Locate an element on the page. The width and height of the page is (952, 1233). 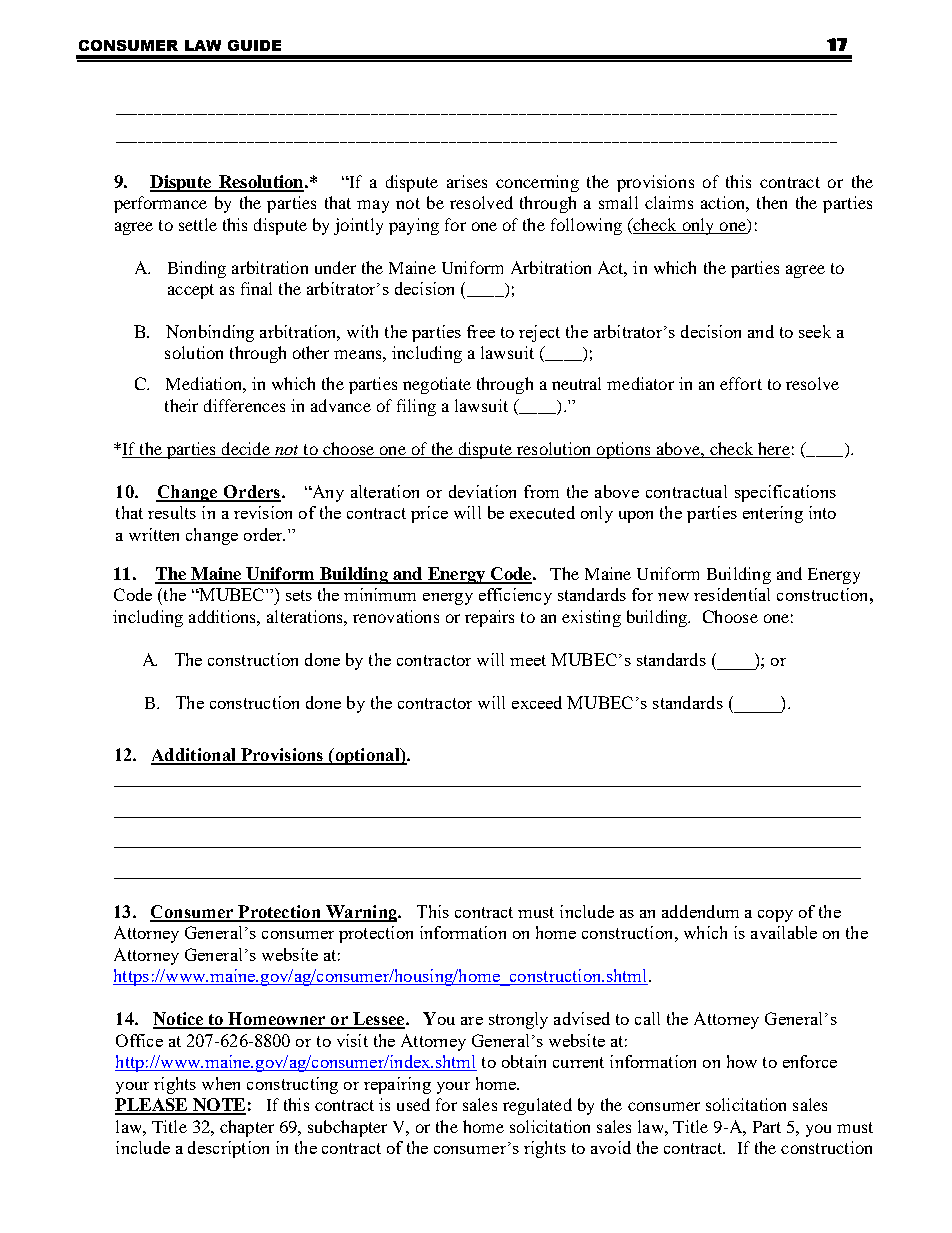
regulated is located at coordinates (537, 1106).
